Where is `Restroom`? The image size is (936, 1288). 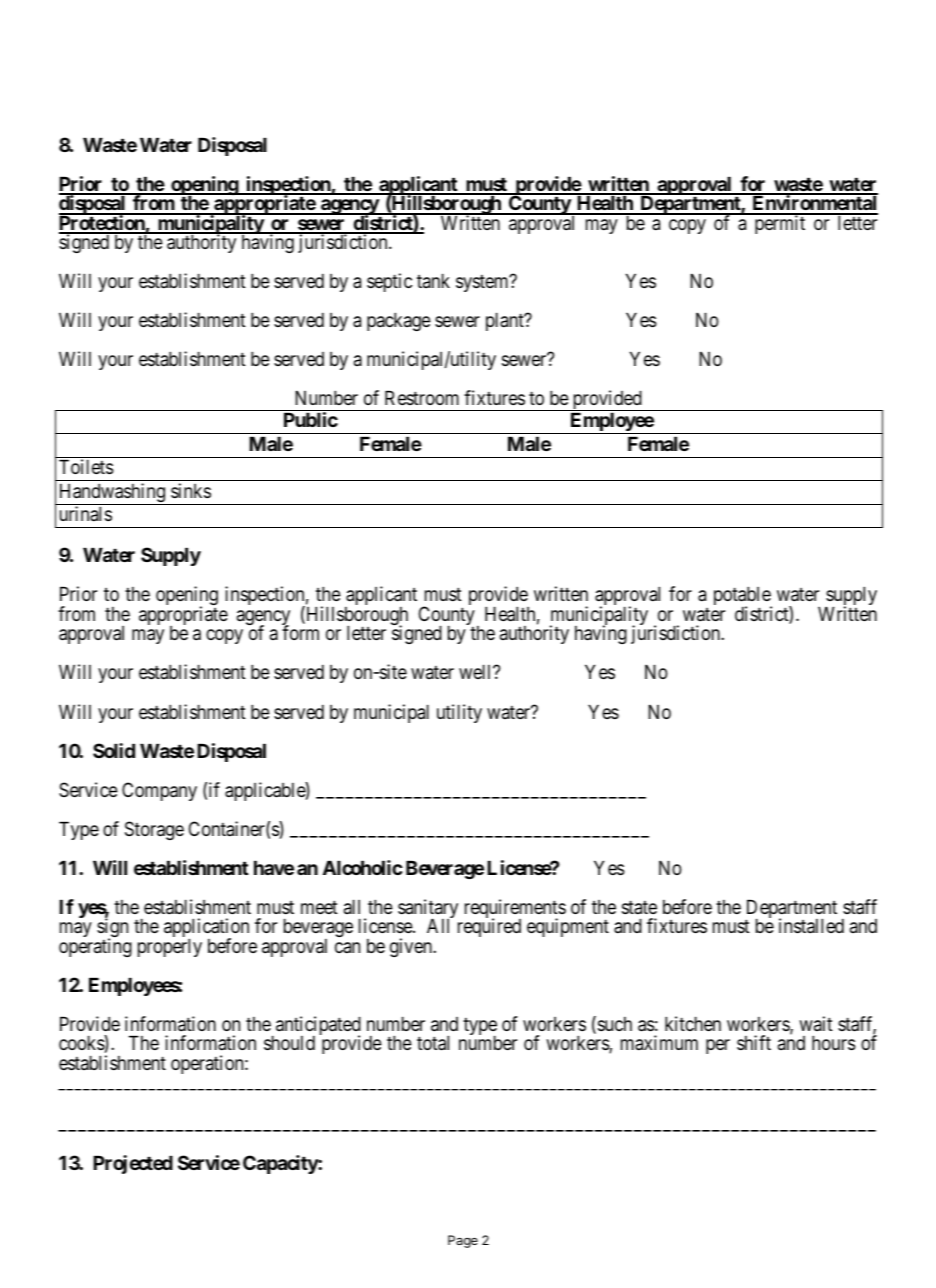
Restroom is located at coordinates (422, 398).
